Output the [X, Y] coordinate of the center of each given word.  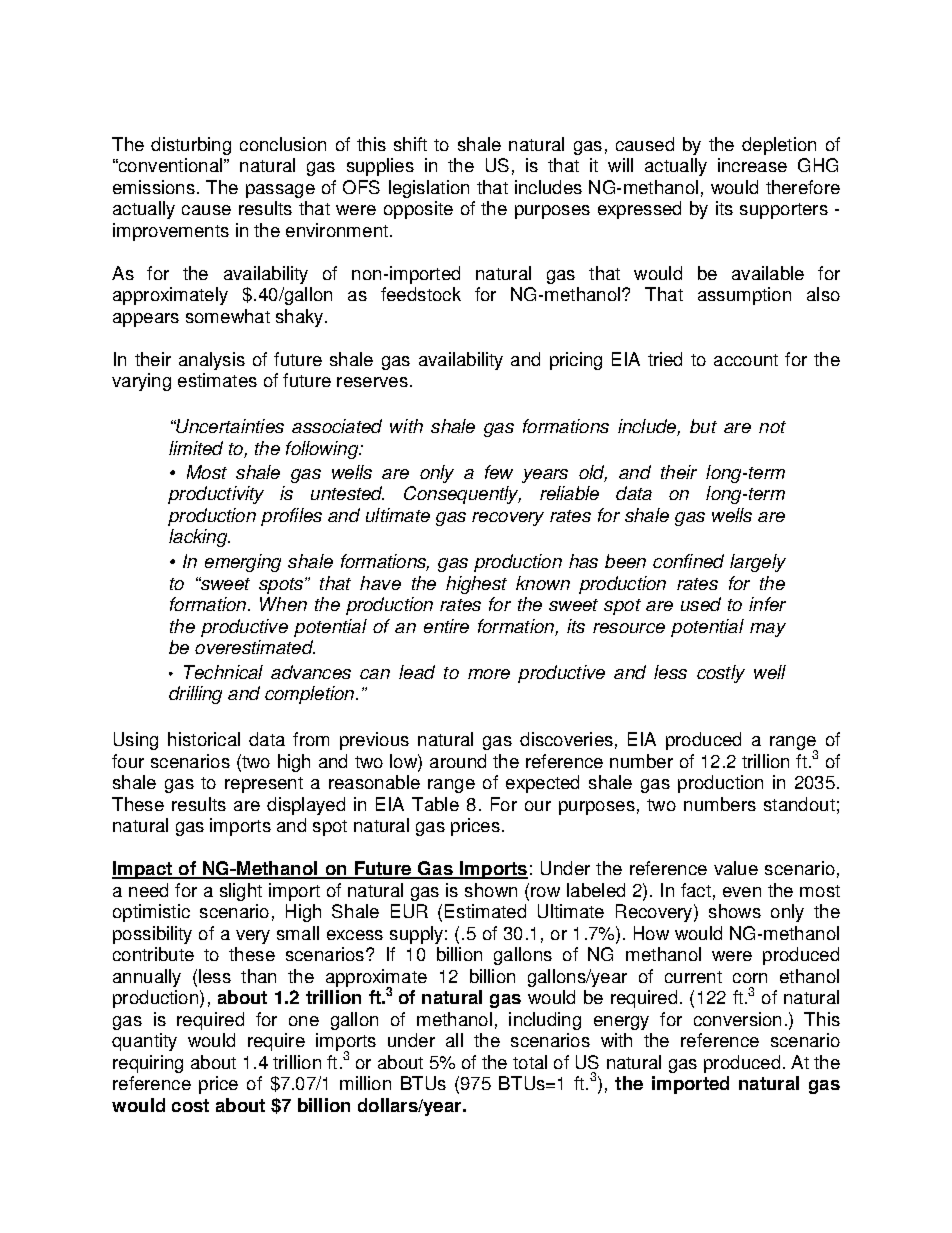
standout [799, 804]
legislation [429, 189]
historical [204, 739]
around [458, 761]
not [772, 427]
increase [752, 165]
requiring [148, 1064]
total [530, 1062]
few [499, 472]
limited [196, 448]
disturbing [191, 146]
